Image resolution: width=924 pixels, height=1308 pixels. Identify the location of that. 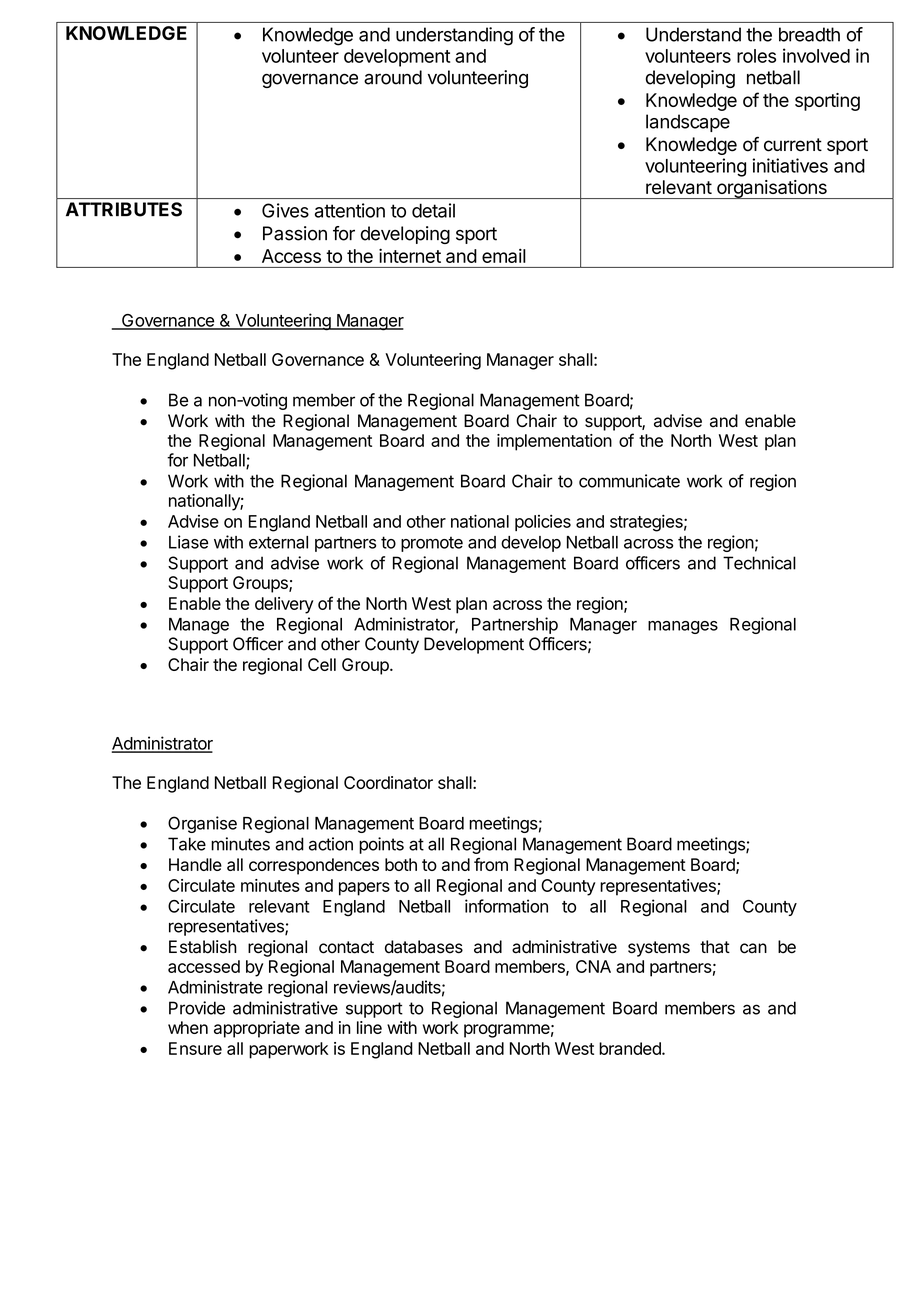
(715, 947).
